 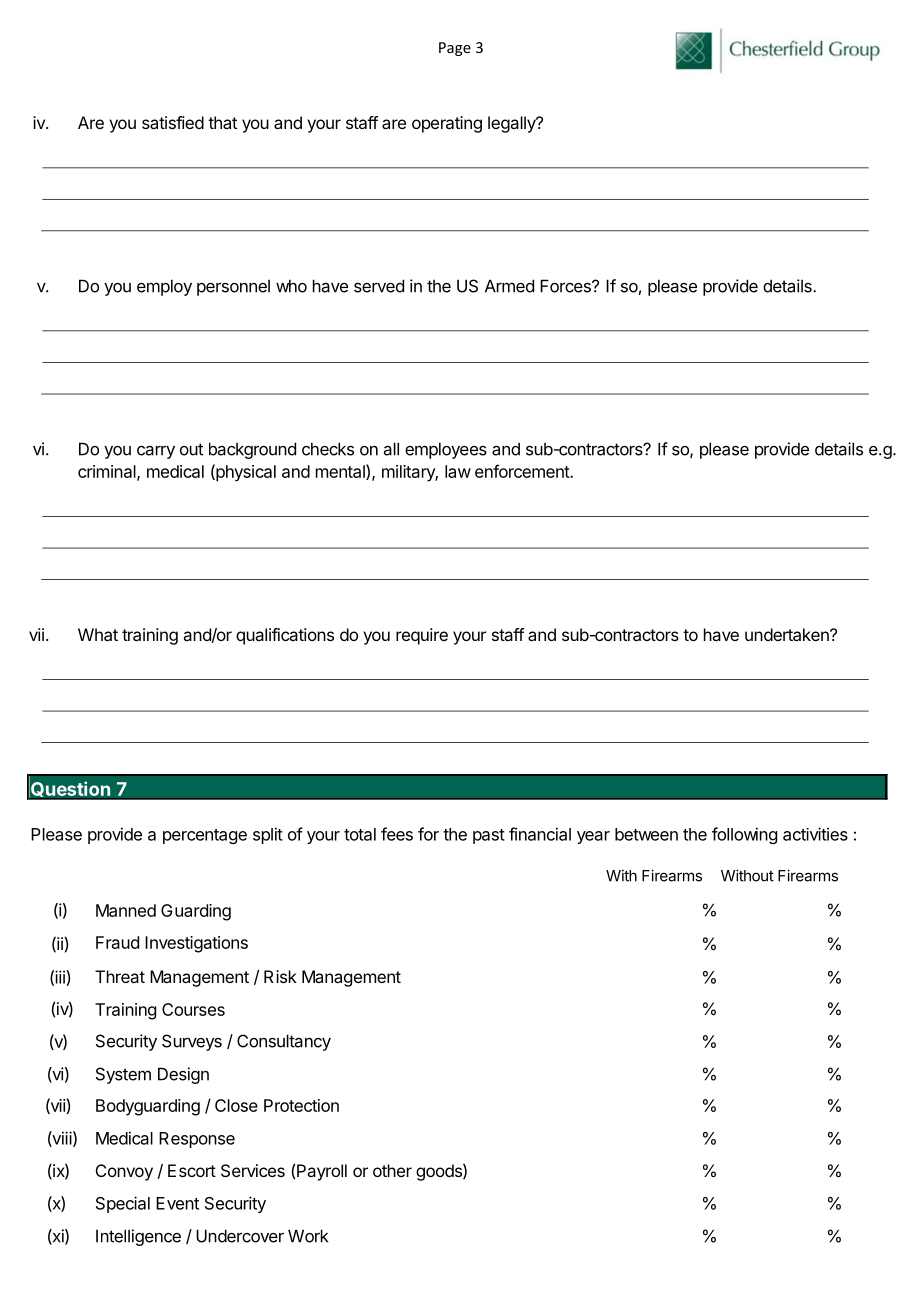 What do you see at coordinates (646, 834) in the image?
I see `between` at bounding box center [646, 834].
